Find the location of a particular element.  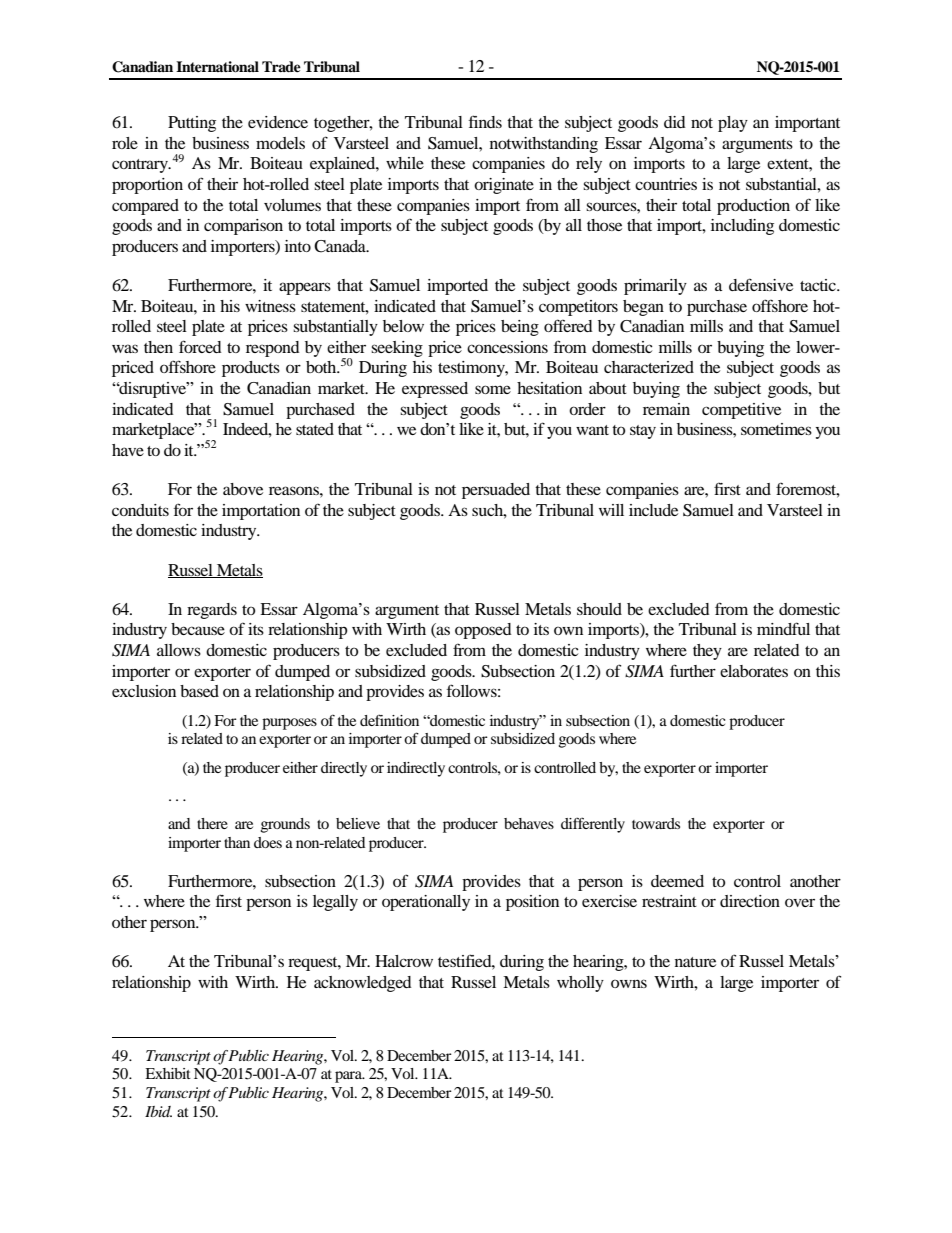

finds is located at coordinates (485, 121).
